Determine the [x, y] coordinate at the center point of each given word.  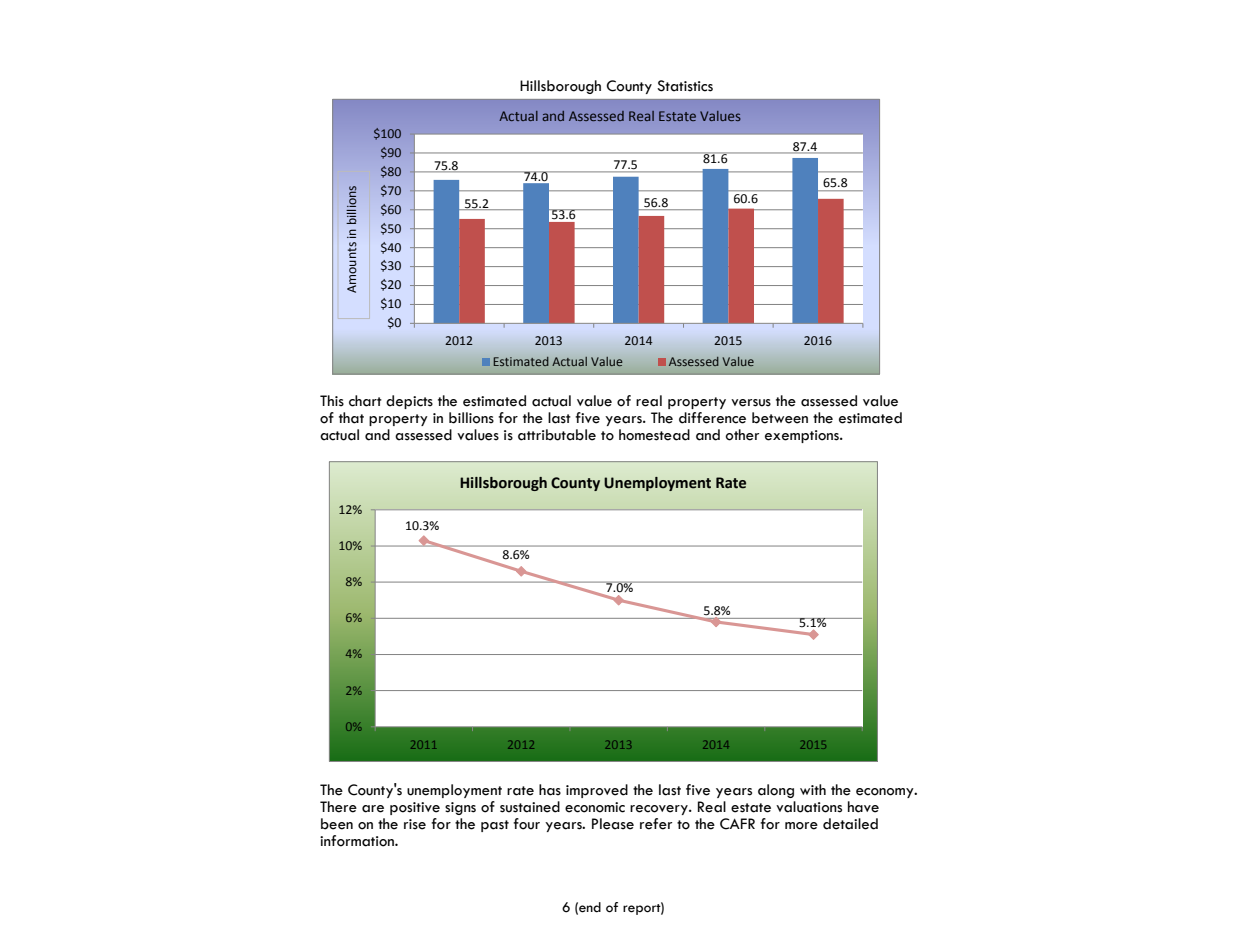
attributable [557, 435]
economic [595, 807]
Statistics [685, 86]
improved [597, 791]
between [780, 418]
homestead [654, 435]
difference [712, 418]
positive [415, 808]
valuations [809, 807]
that [351, 418]
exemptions [803, 436]
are [373, 809]
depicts [409, 402]
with [813, 789]
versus [751, 403]
